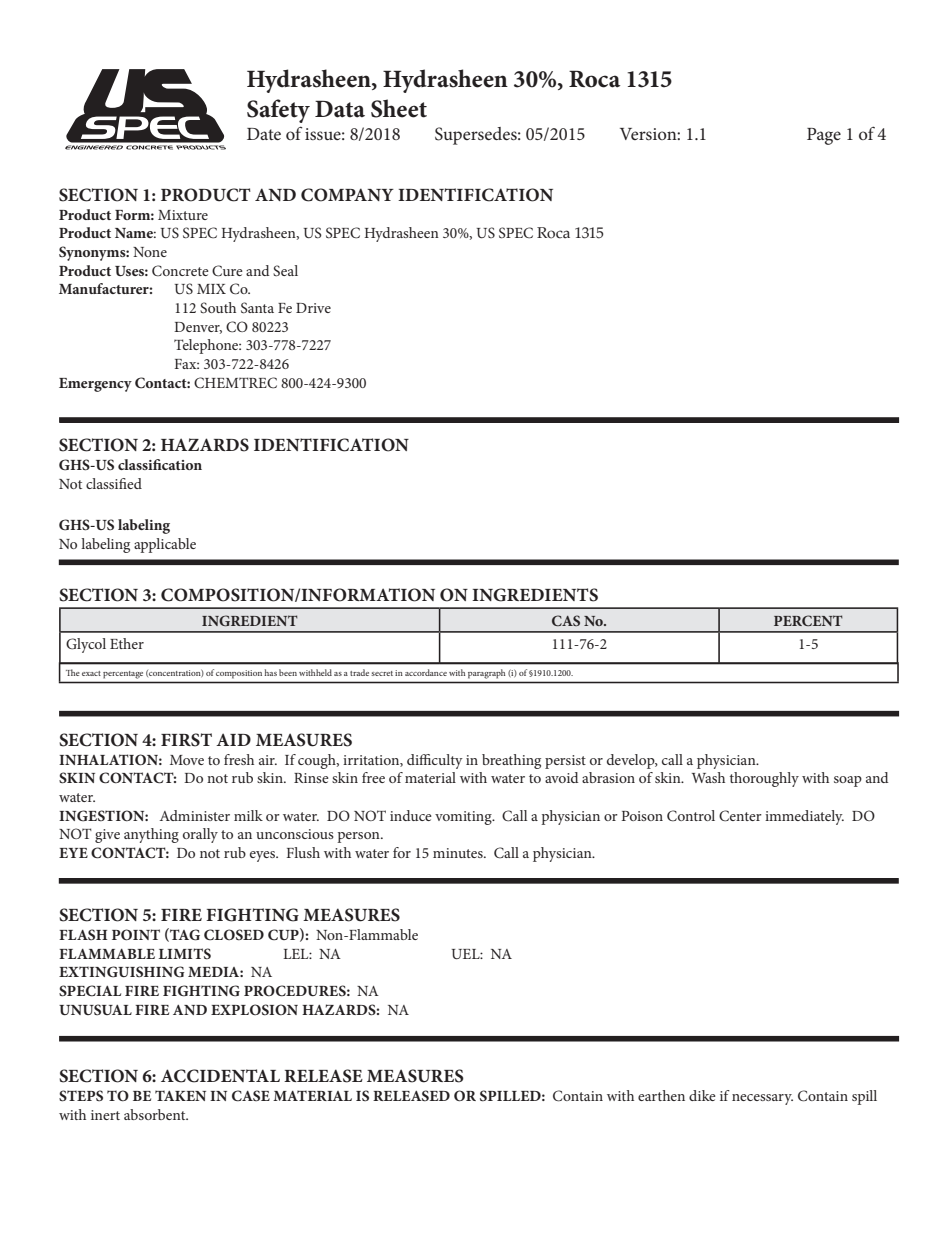 The image size is (952, 1233). Describe the element at coordinates (127, 643) in the image. I see `Ether` at that location.
